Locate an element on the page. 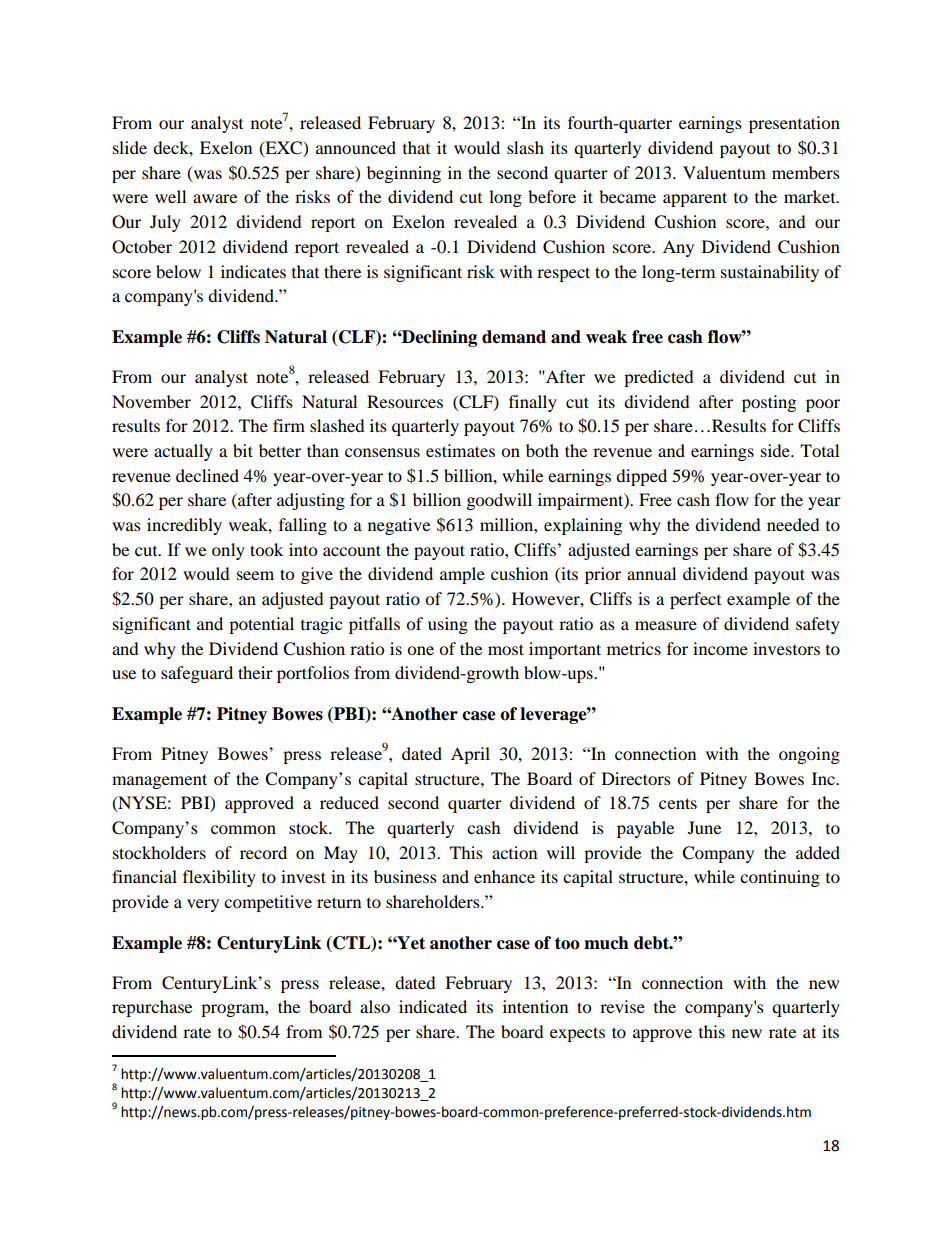 This document has width=952, height=1233. using is located at coordinates (448, 625).
